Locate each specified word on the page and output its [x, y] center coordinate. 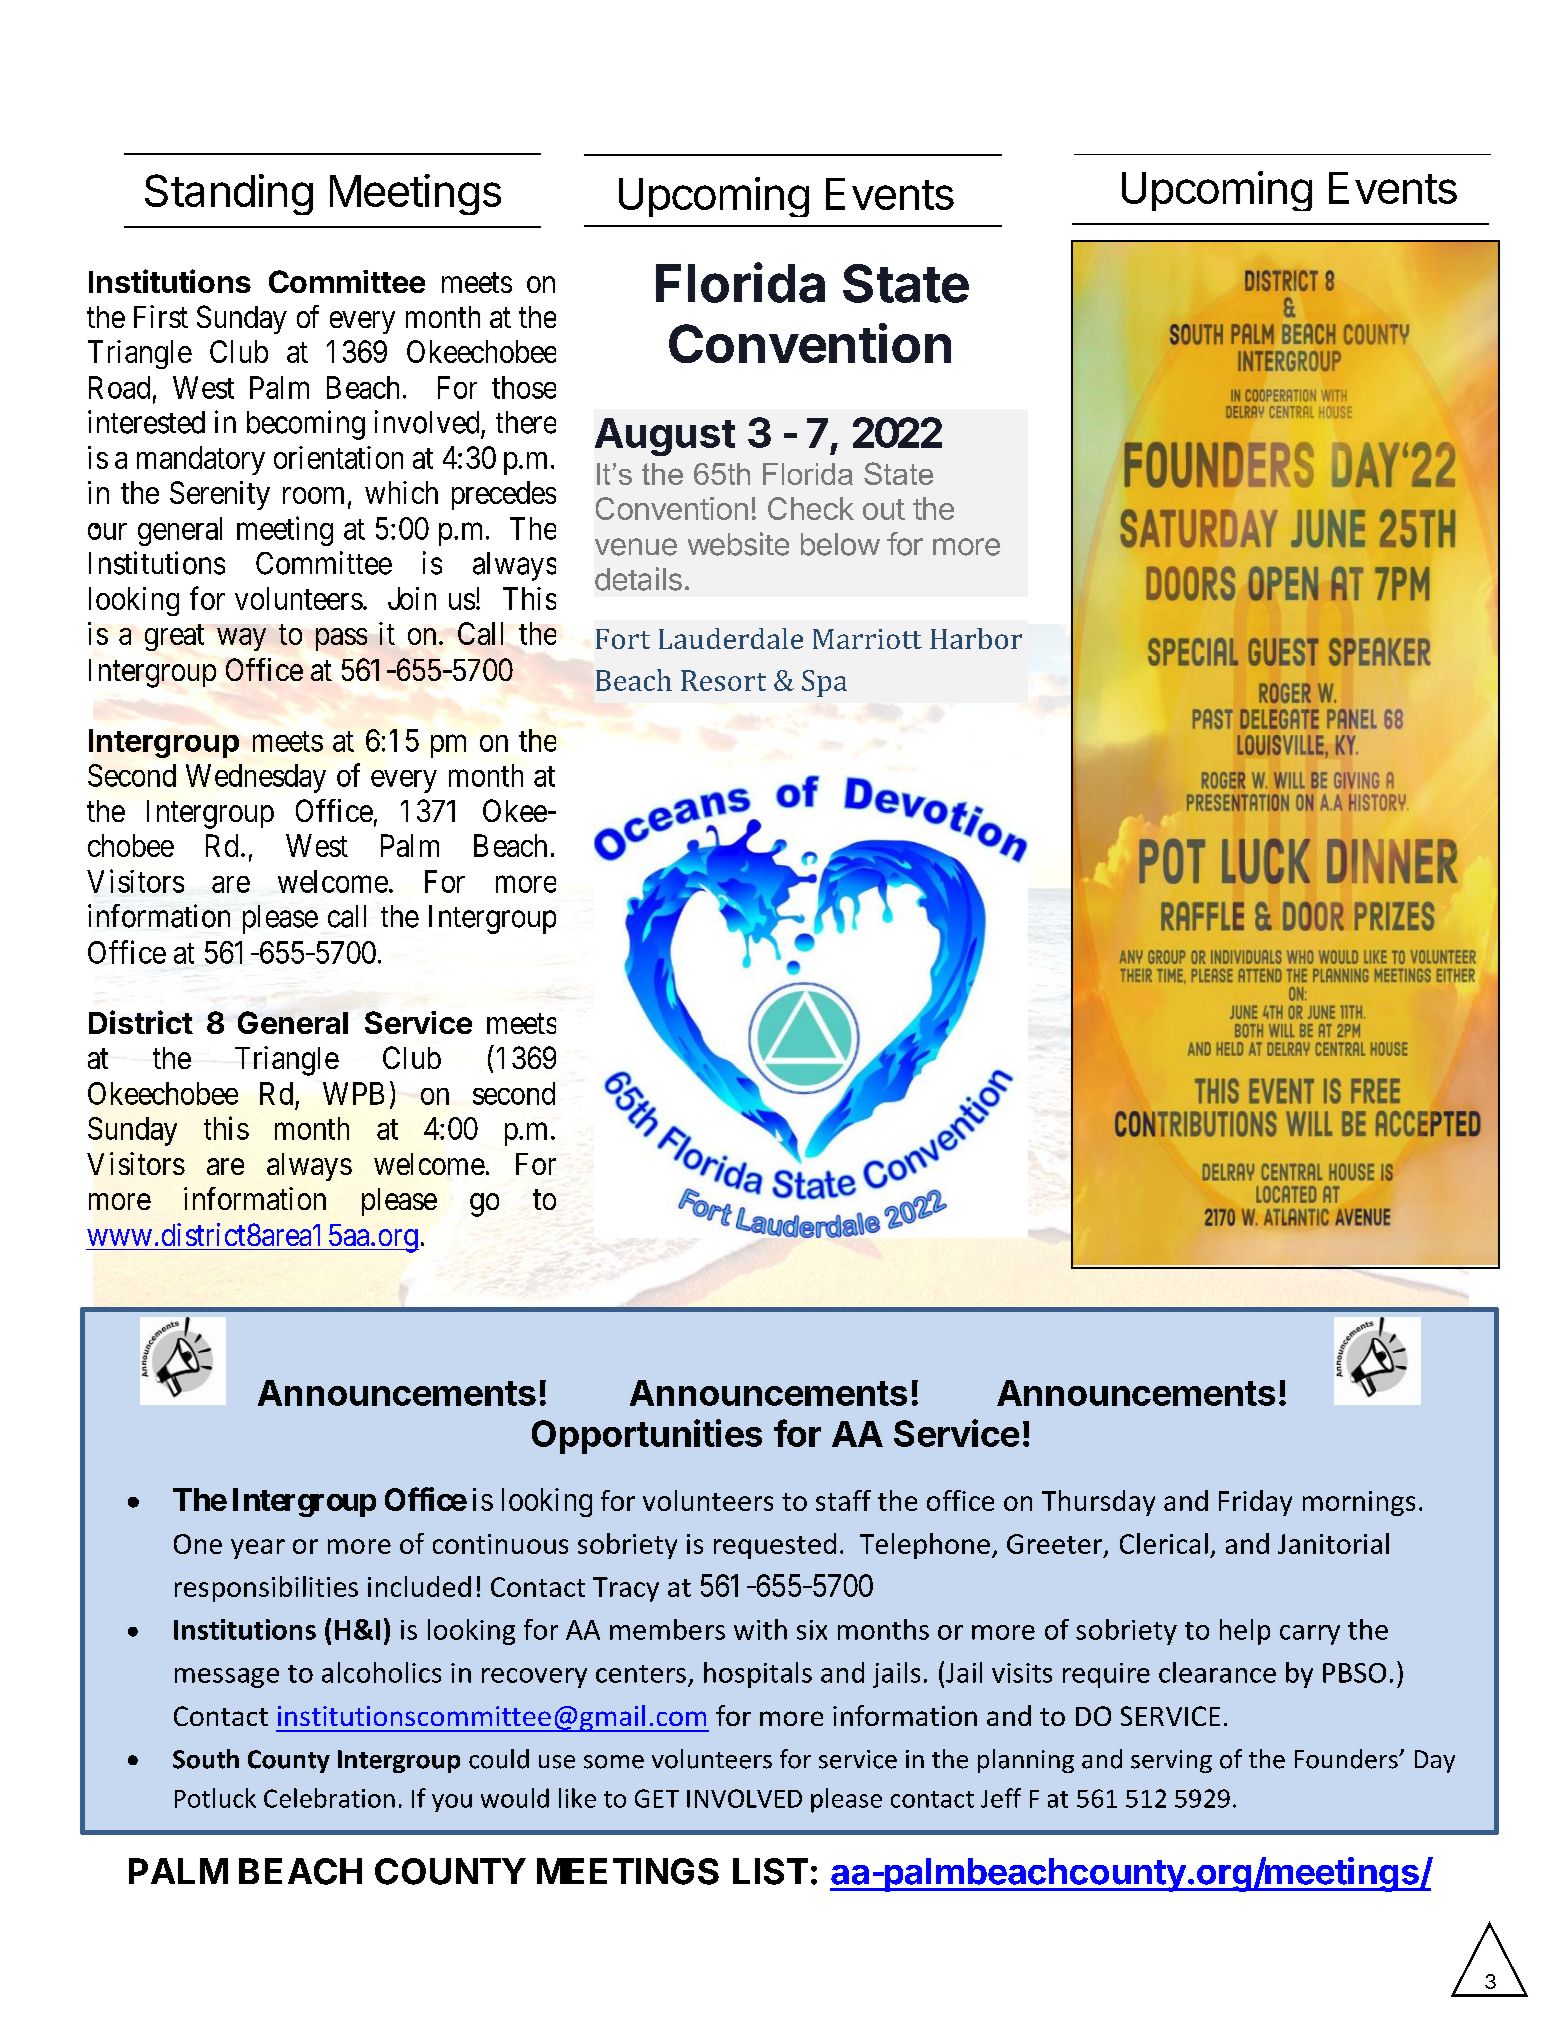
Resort [723, 680]
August [665, 437]
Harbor [976, 638]
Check [811, 508]
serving [1171, 1761]
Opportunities [647, 1436]
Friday [1255, 1503]
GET [657, 1798]
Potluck [215, 1798]
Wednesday [256, 778]
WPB [353, 1093]
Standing [229, 194]
